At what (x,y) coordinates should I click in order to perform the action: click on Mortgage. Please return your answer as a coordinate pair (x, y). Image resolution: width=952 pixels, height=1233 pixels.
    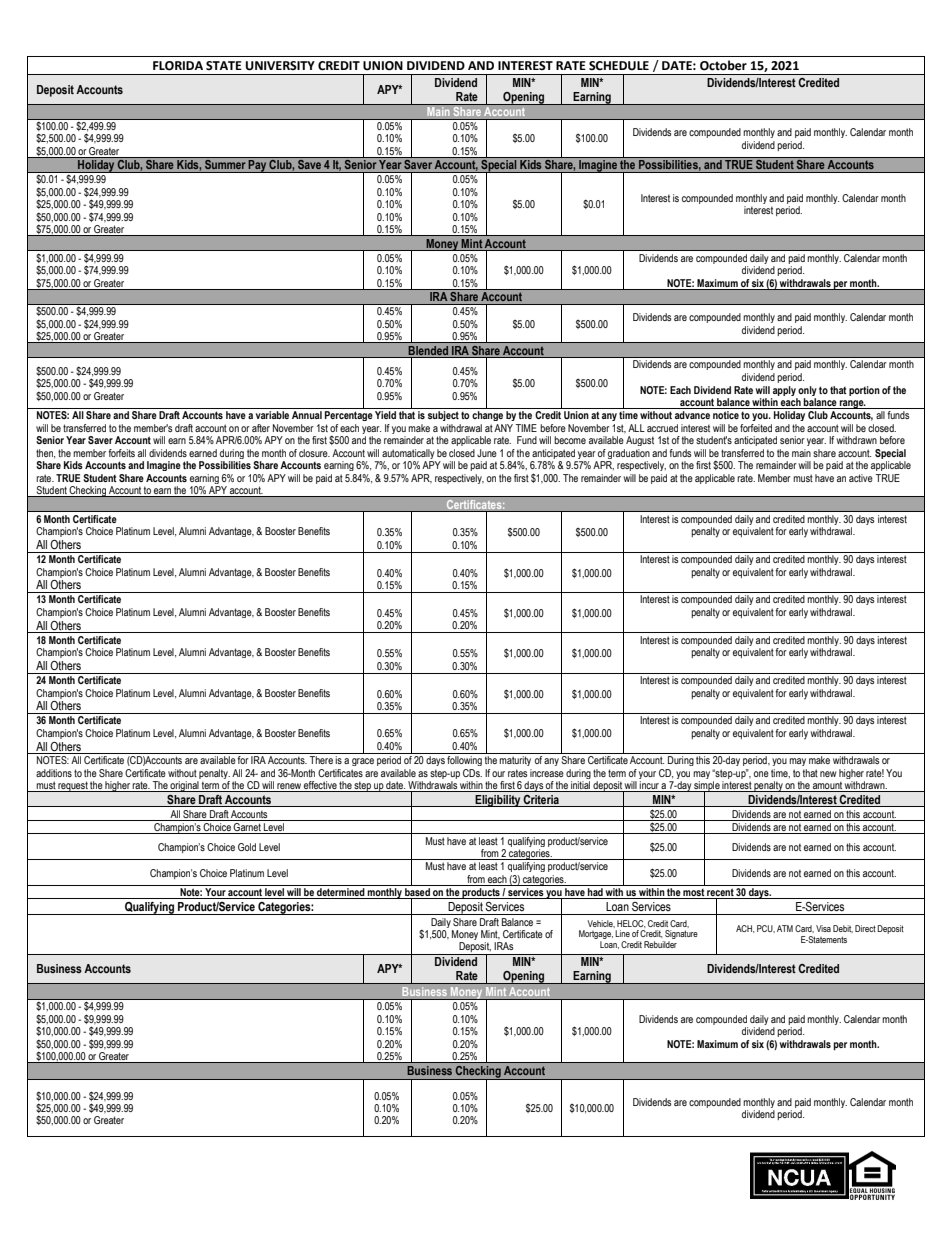
    Looking at the image, I should click on (596, 936).
